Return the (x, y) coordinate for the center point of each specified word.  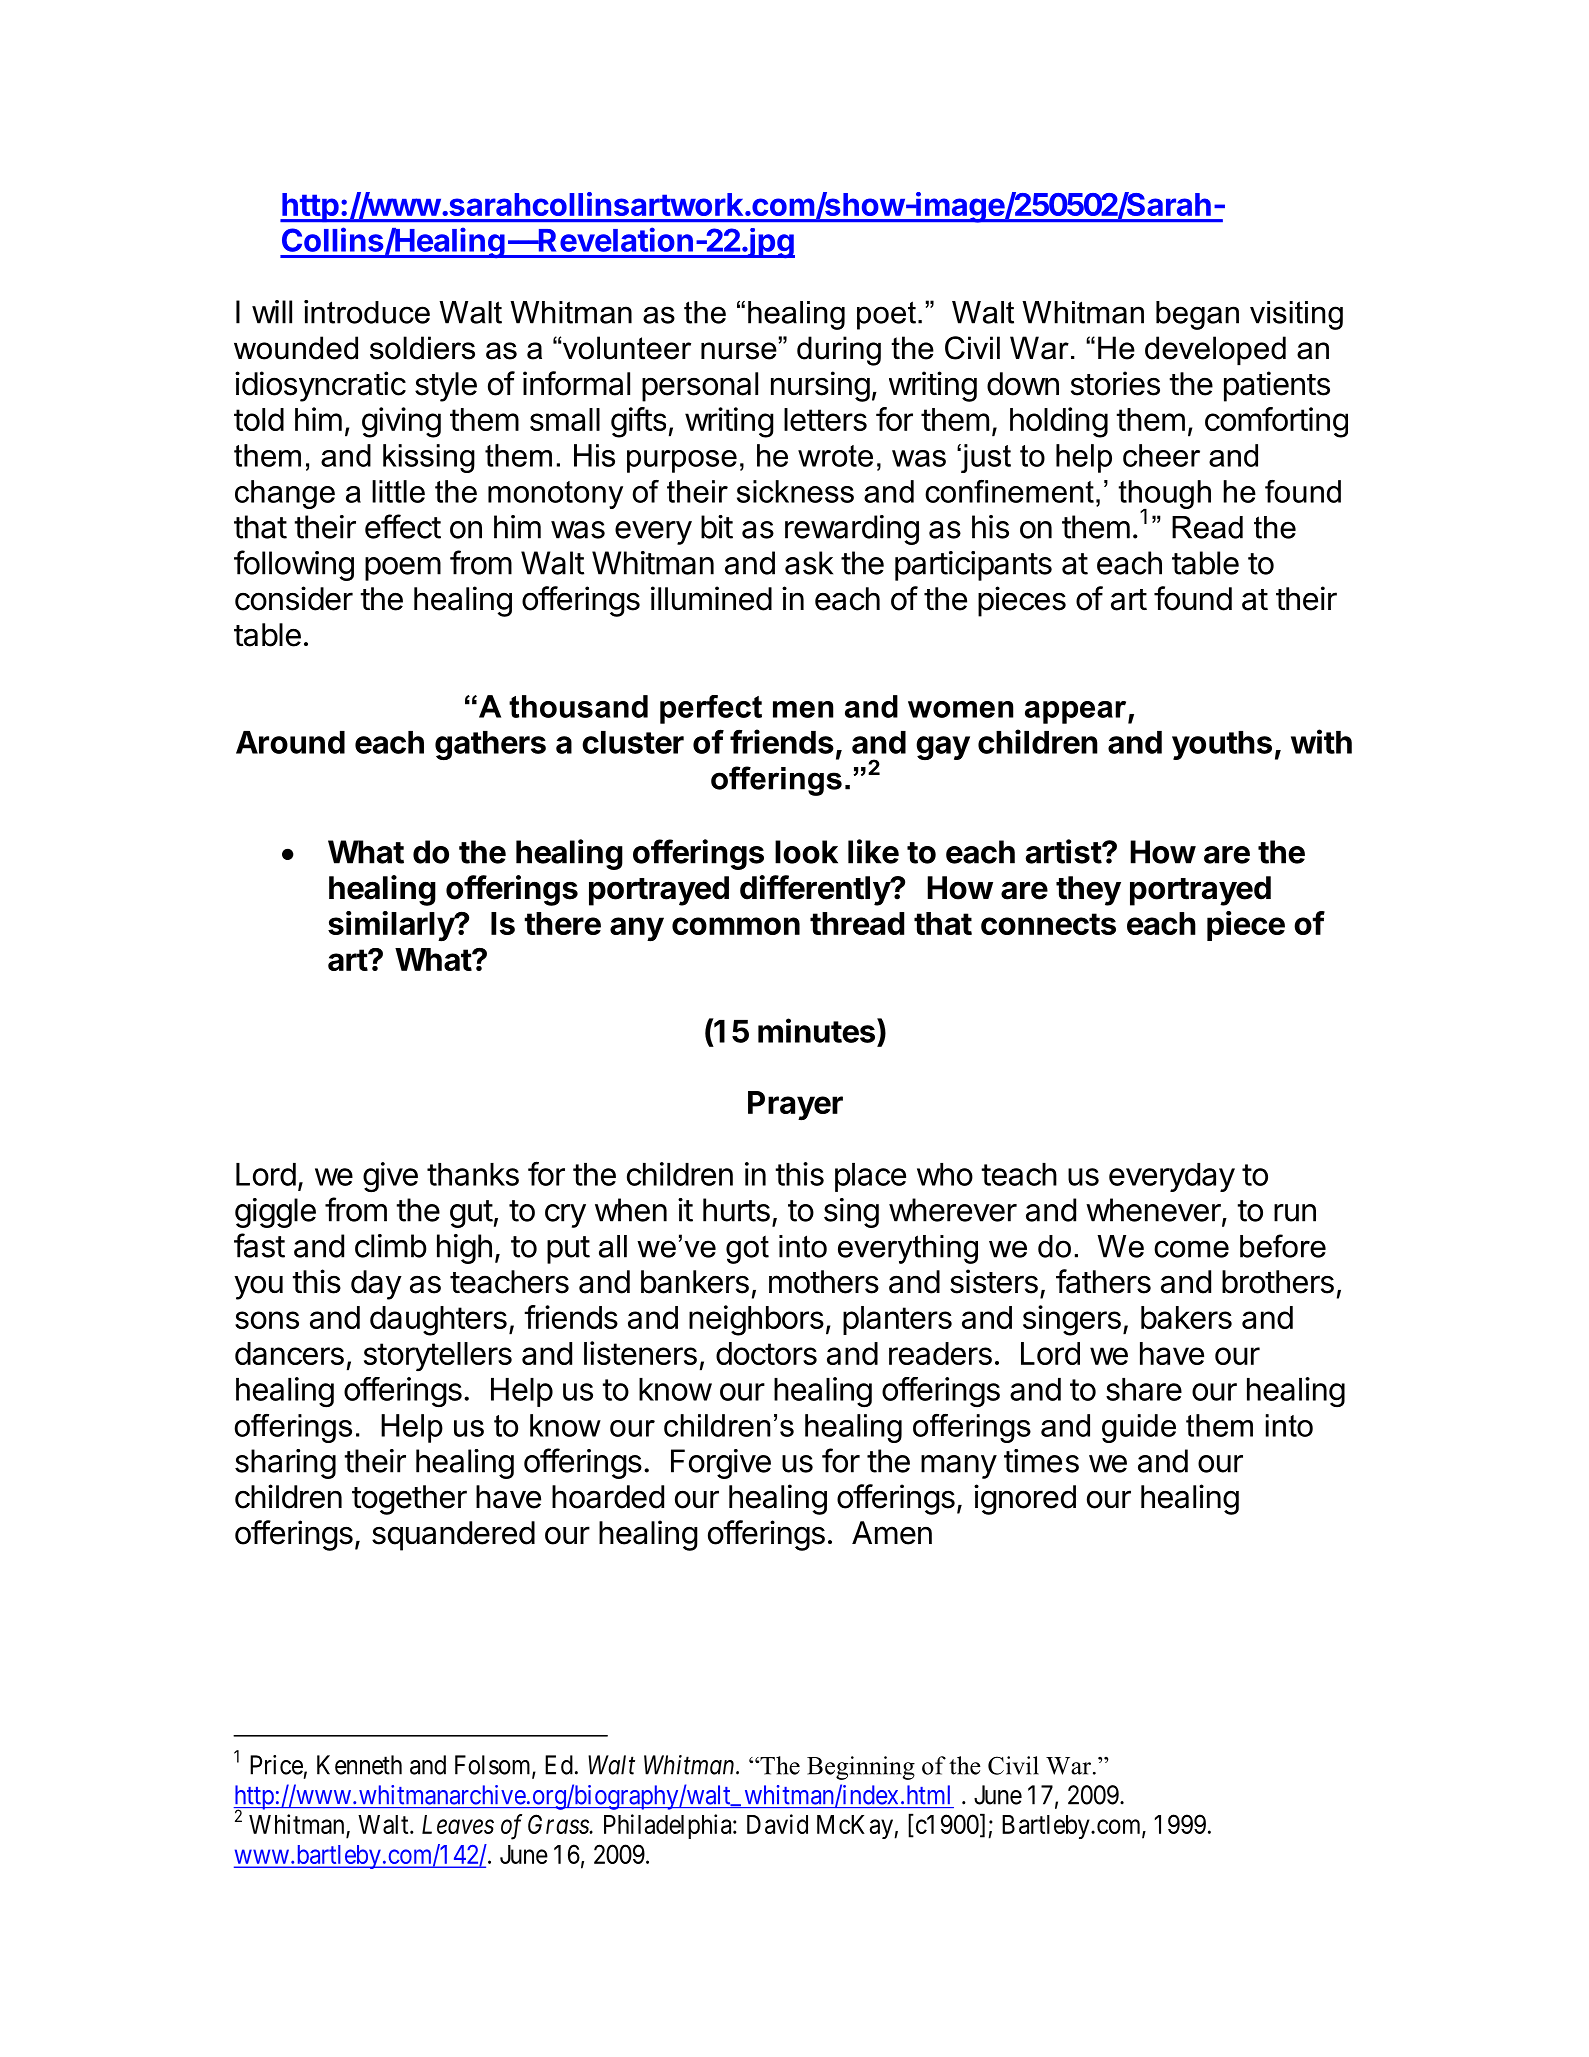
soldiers (422, 348)
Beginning (861, 1768)
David (777, 1824)
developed (1215, 350)
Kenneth (359, 1765)
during (839, 351)
